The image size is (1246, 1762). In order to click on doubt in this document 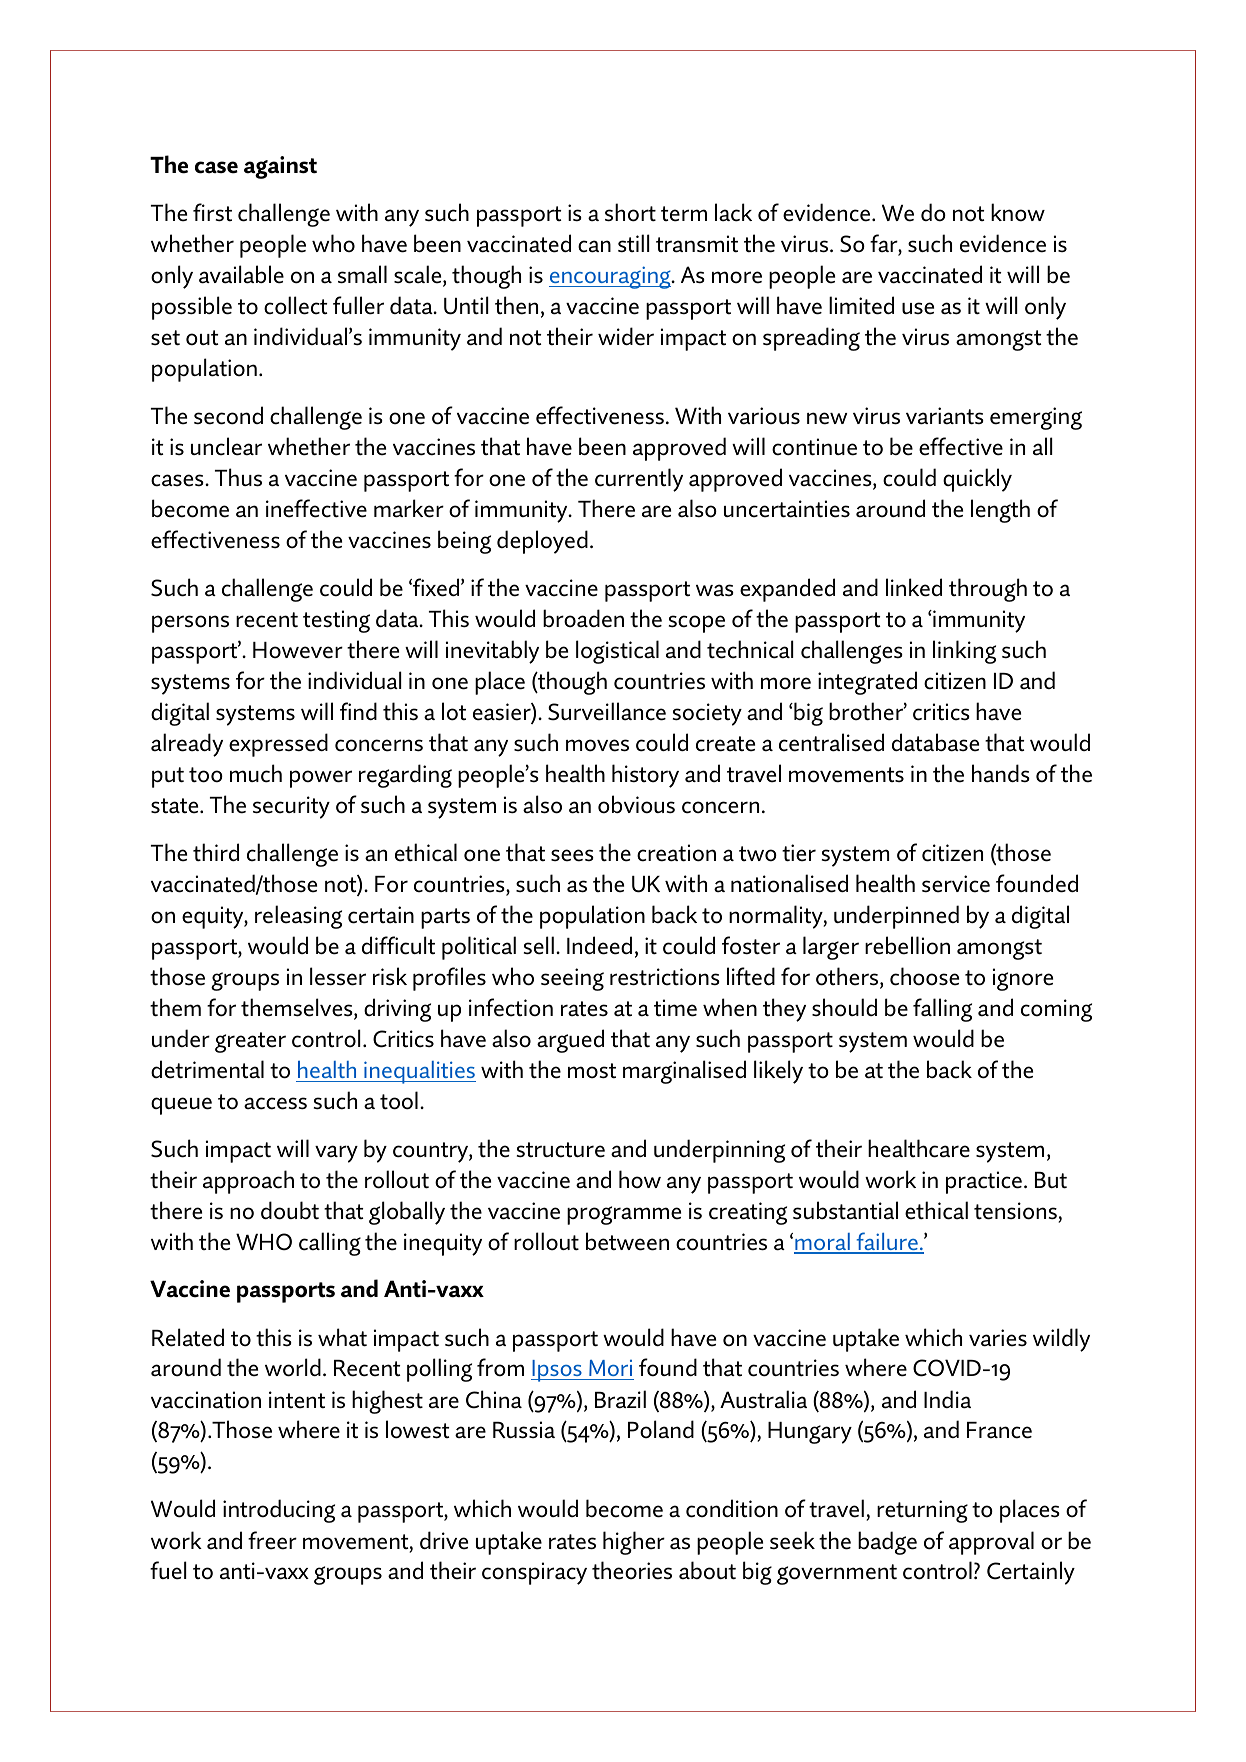, I will do `click(290, 1210)`.
